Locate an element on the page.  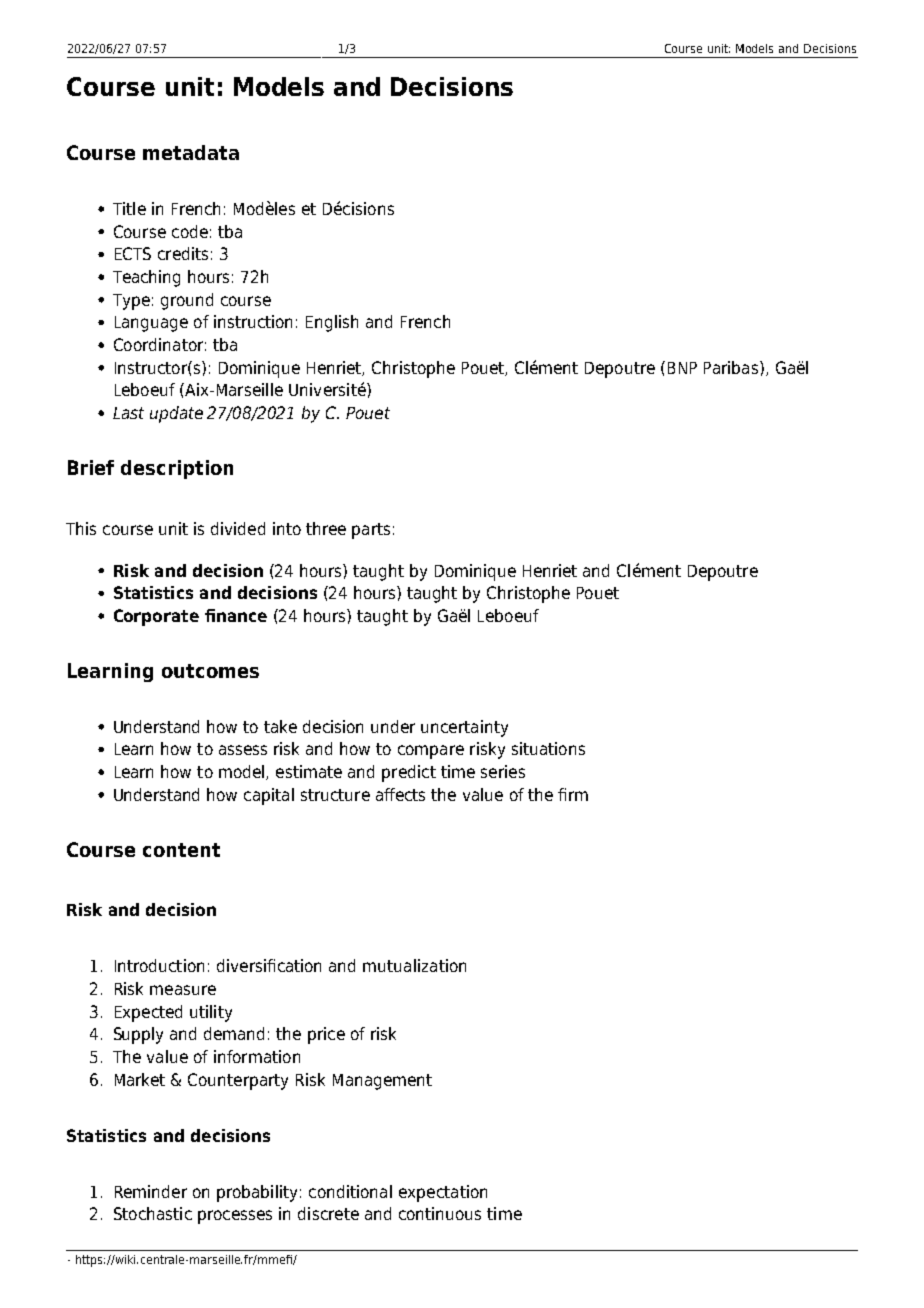
situations is located at coordinates (548, 748).
